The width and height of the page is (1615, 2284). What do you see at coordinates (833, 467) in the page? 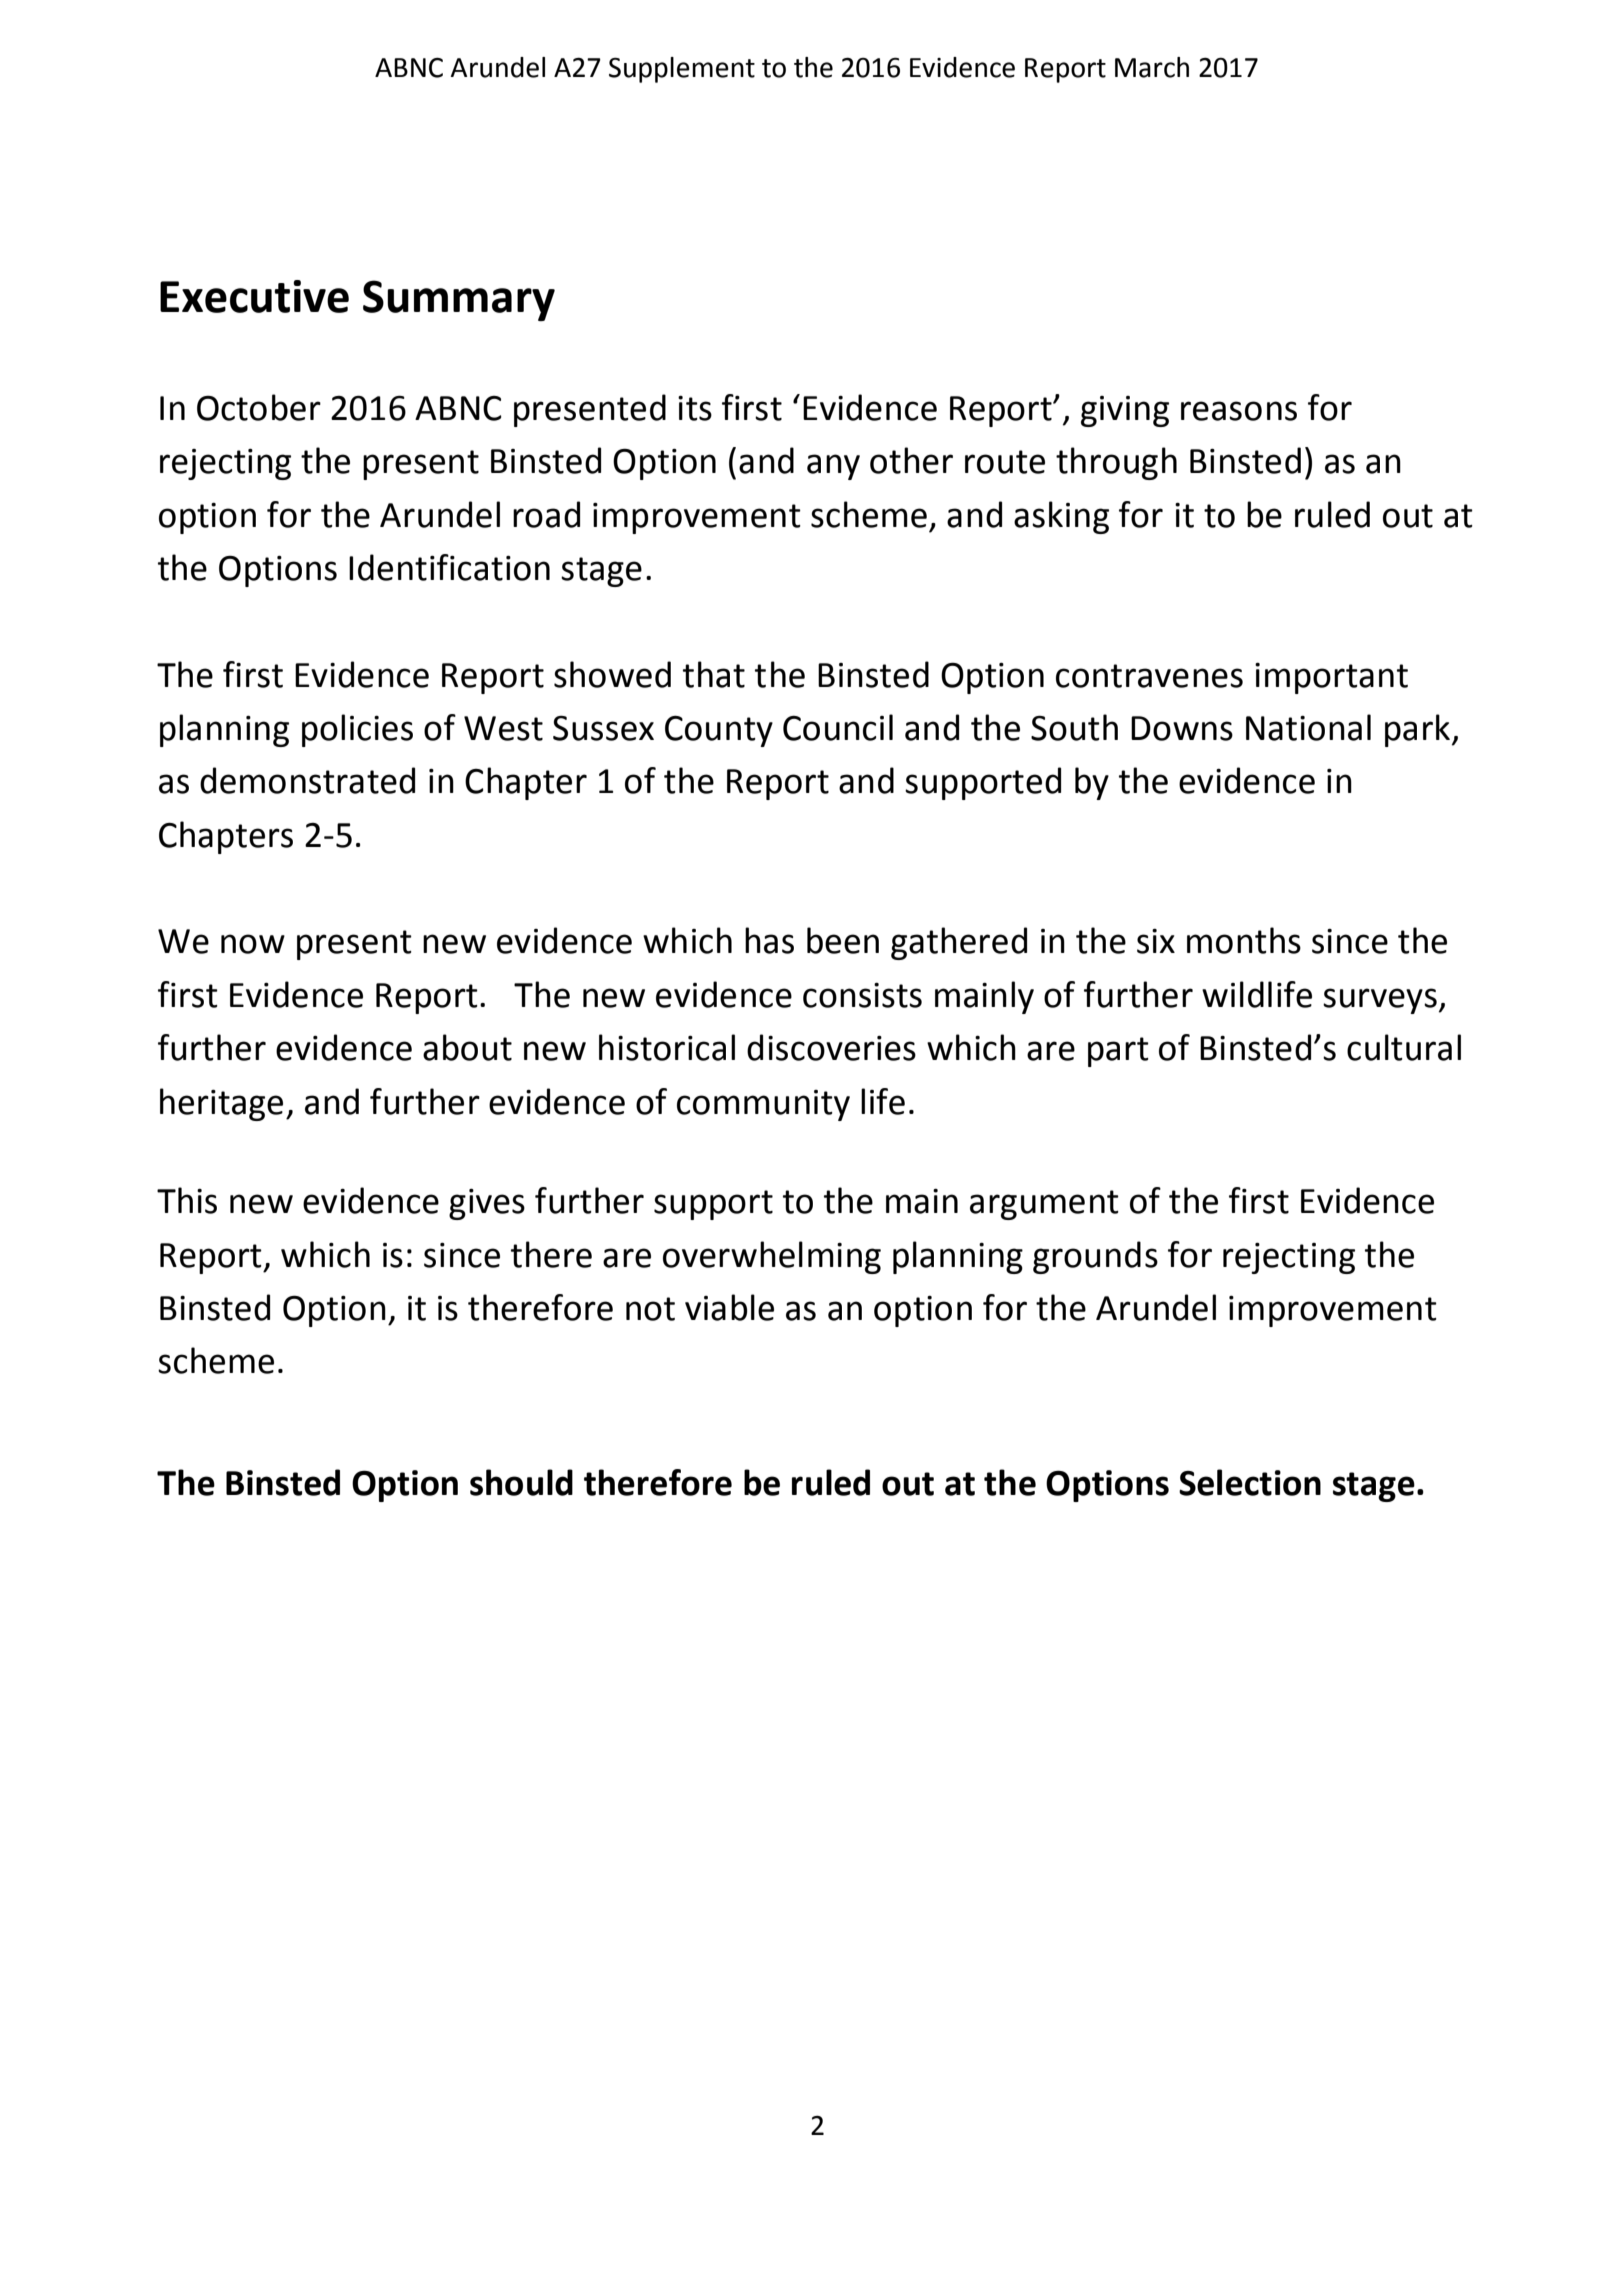
I see `any` at bounding box center [833, 467].
